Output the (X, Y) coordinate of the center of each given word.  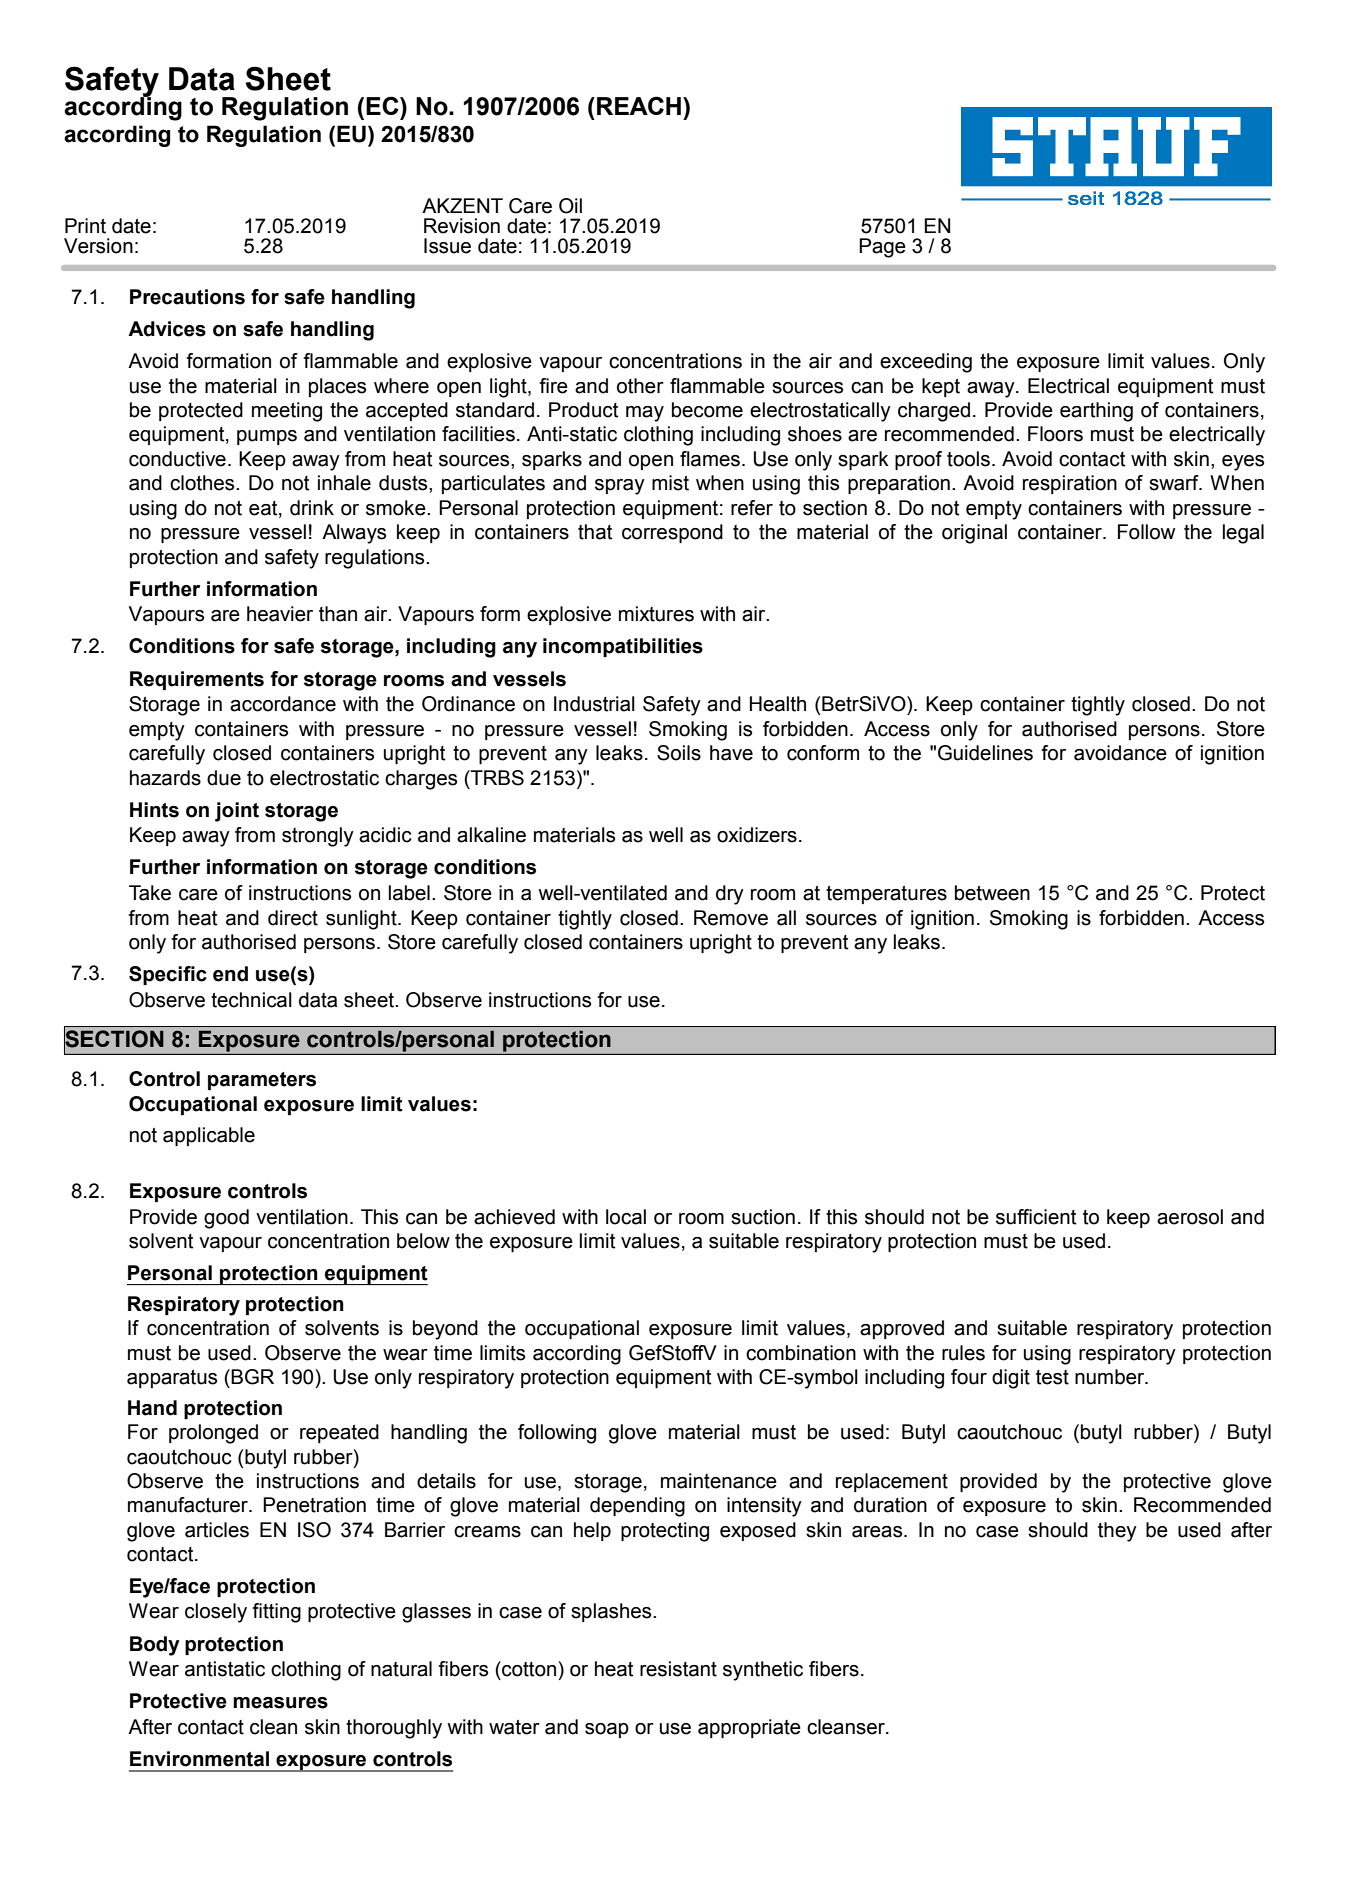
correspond (672, 533)
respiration (1070, 484)
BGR (252, 1377)
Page (882, 248)
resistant (678, 1669)
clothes (203, 483)
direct (293, 918)
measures (280, 1703)
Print (85, 226)
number (1111, 1377)
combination (801, 1353)
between (992, 893)
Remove (731, 918)
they (1117, 1532)
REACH (639, 105)
